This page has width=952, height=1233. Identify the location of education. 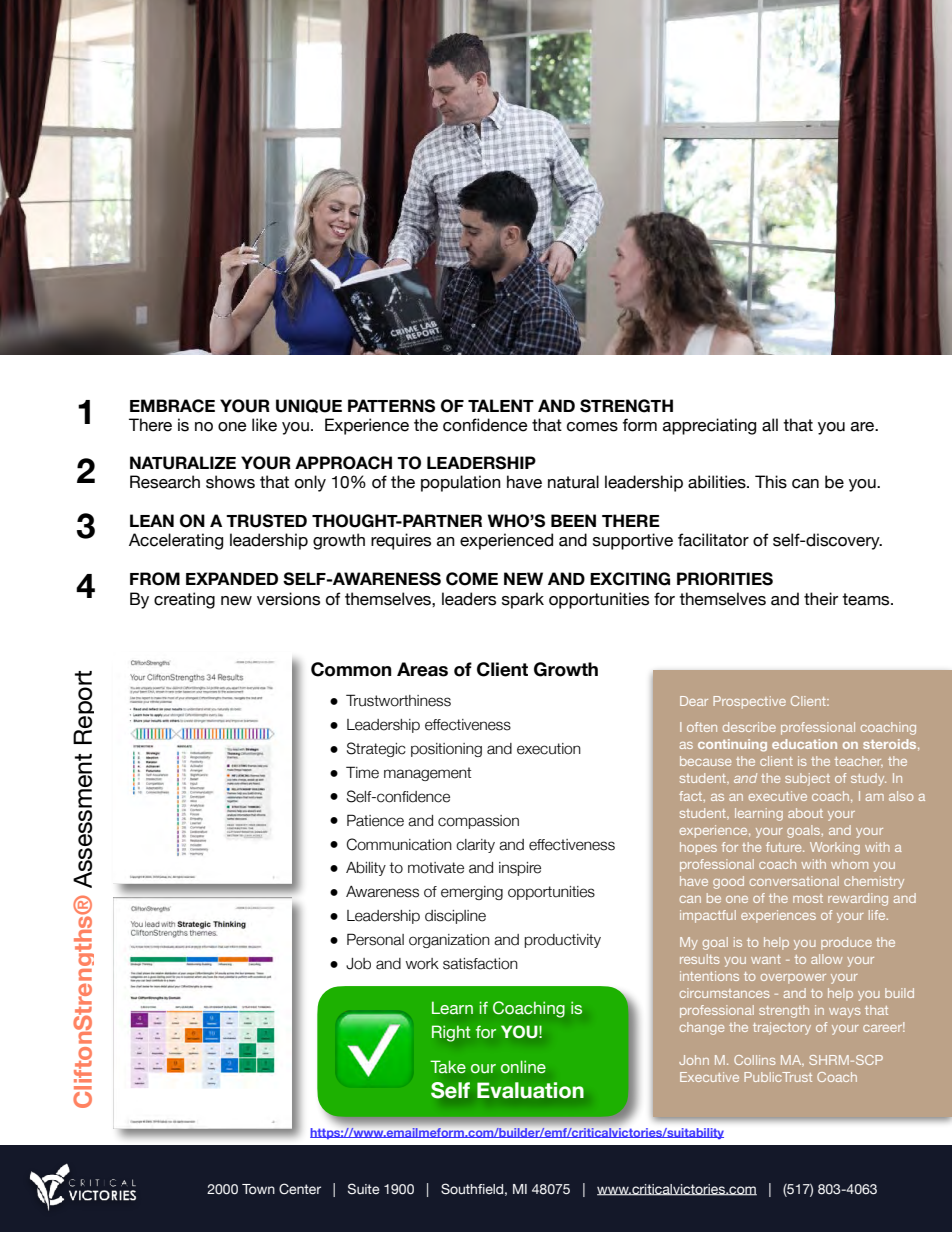
(804, 744).
